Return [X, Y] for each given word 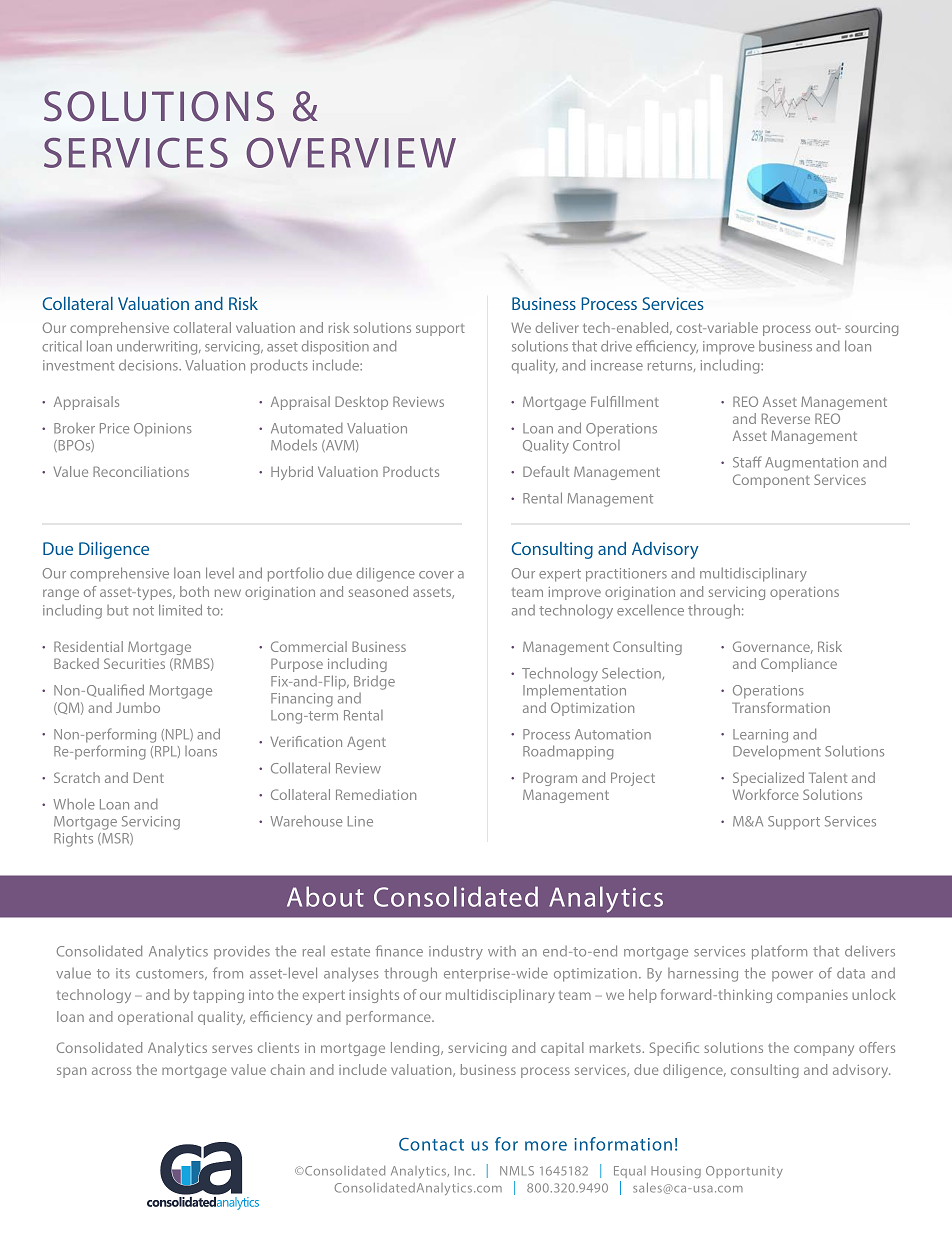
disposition [335, 348]
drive [616, 346]
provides [242, 952]
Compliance [799, 665]
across [111, 1071]
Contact [431, 1144]
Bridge [374, 683]
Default [546, 471]
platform [779, 952]
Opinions [163, 429]
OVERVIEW [351, 153]
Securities [134, 663]
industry [456, 952]
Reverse [786, 418]
